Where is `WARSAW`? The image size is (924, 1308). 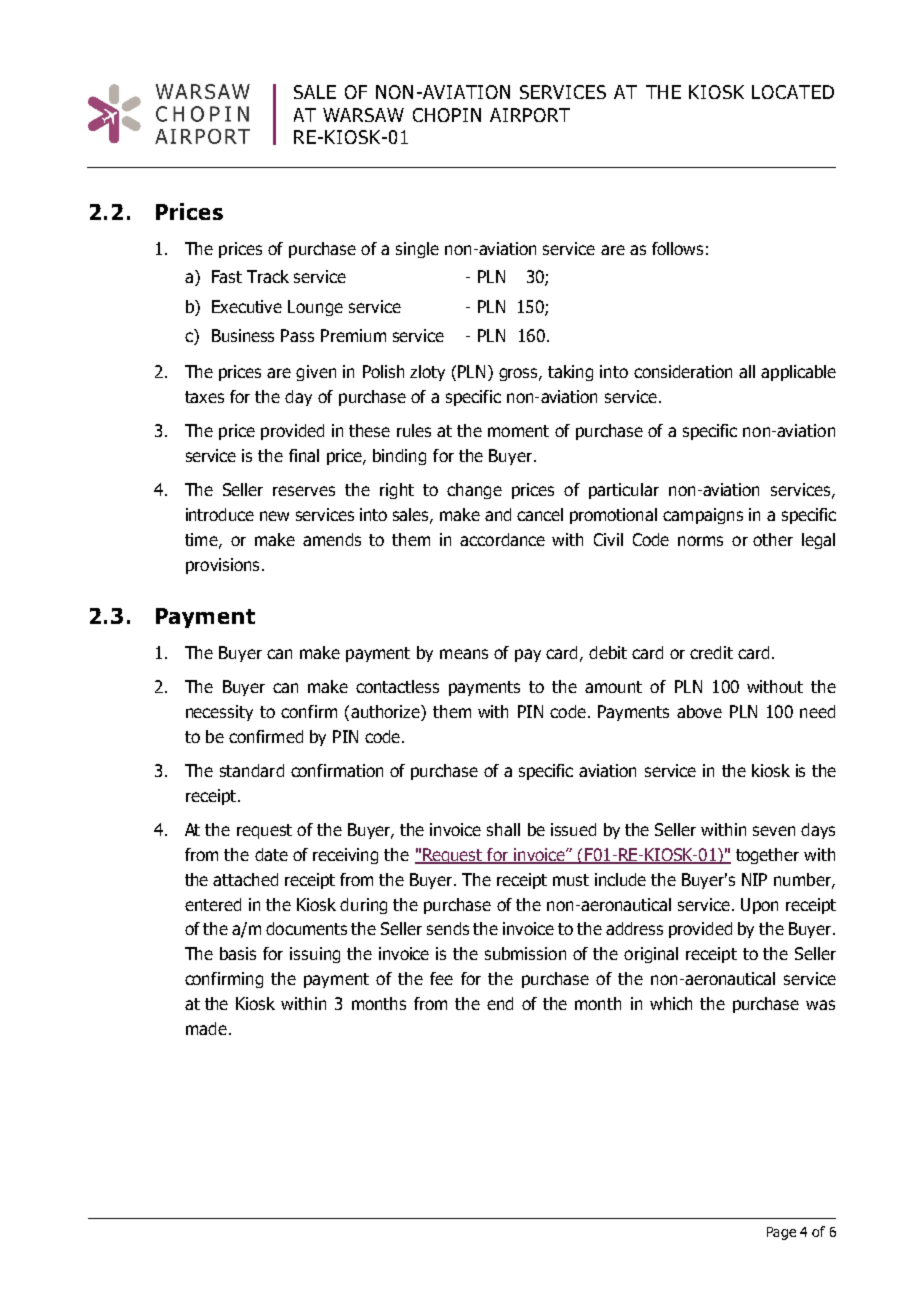 WARSAW is located at coordinates (363, 115).
